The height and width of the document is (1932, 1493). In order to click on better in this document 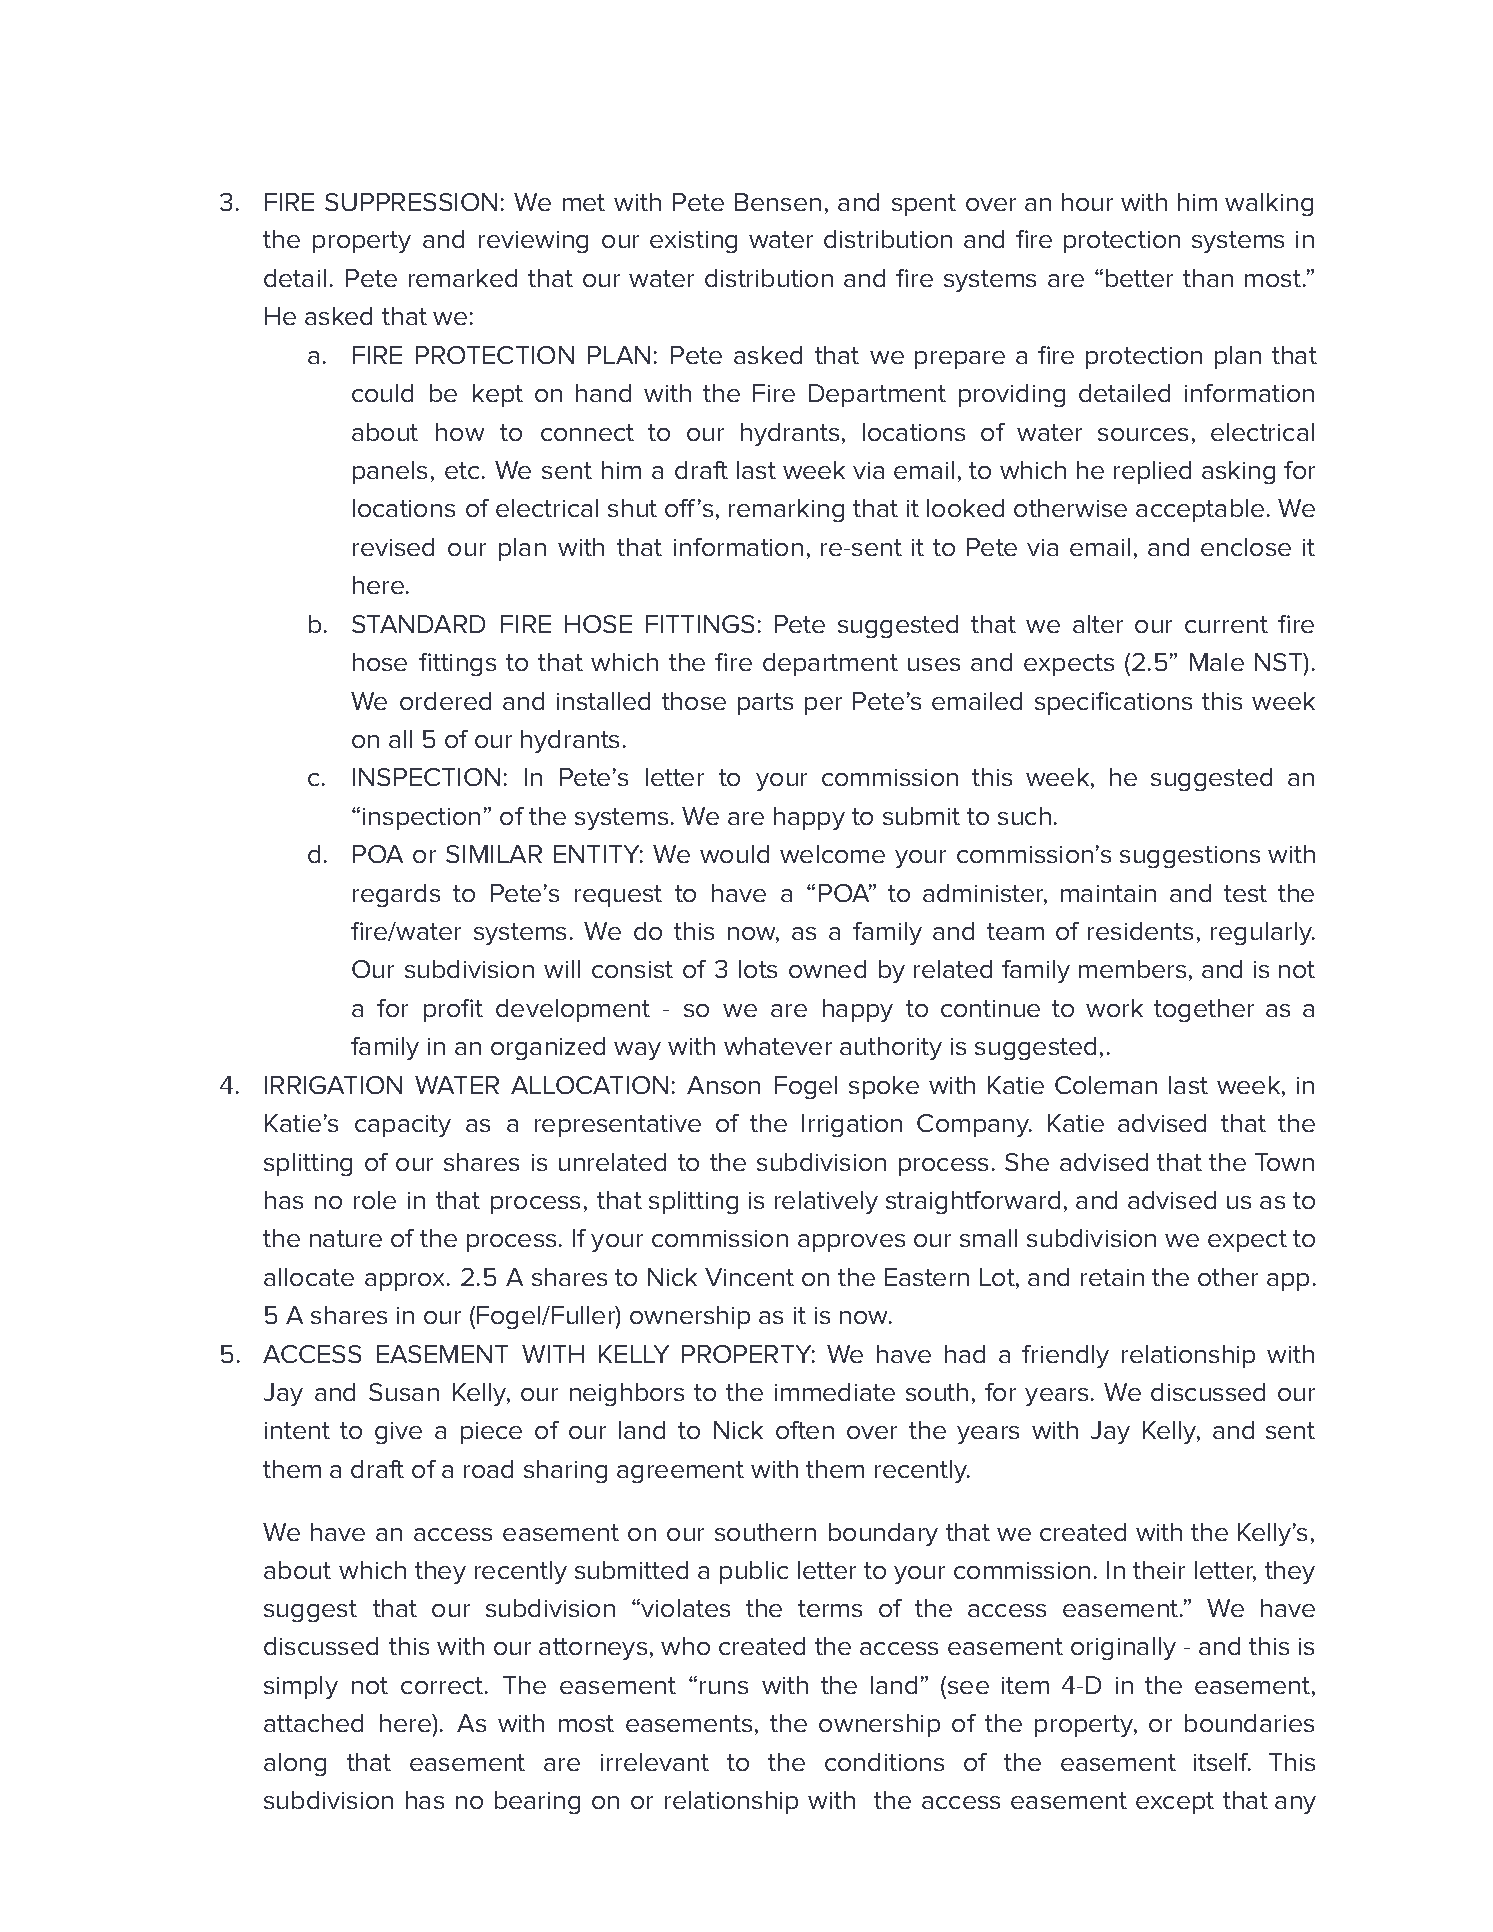, I will do `click(1139, 278)`.
